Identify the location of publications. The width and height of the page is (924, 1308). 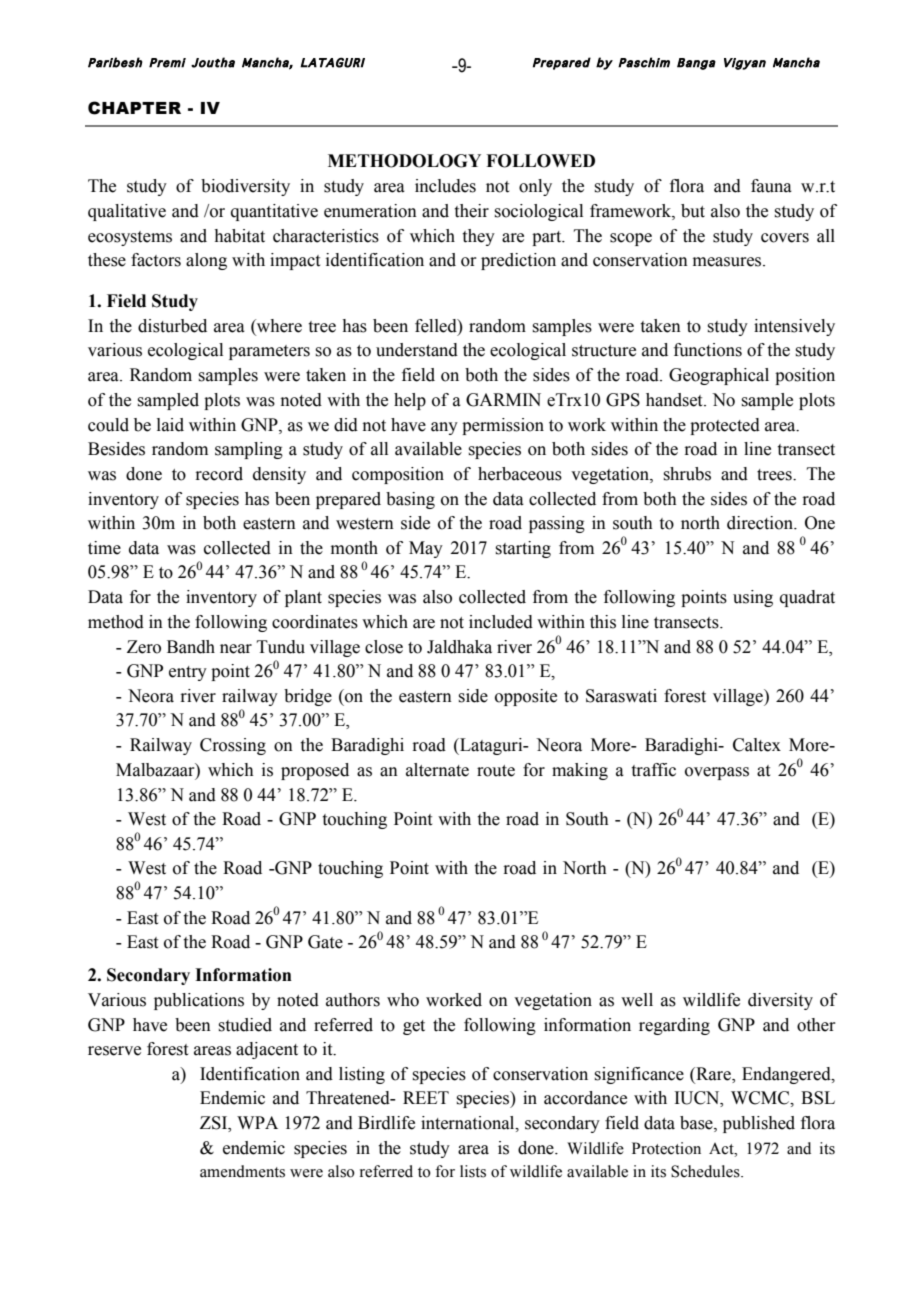
(199, 1001).
